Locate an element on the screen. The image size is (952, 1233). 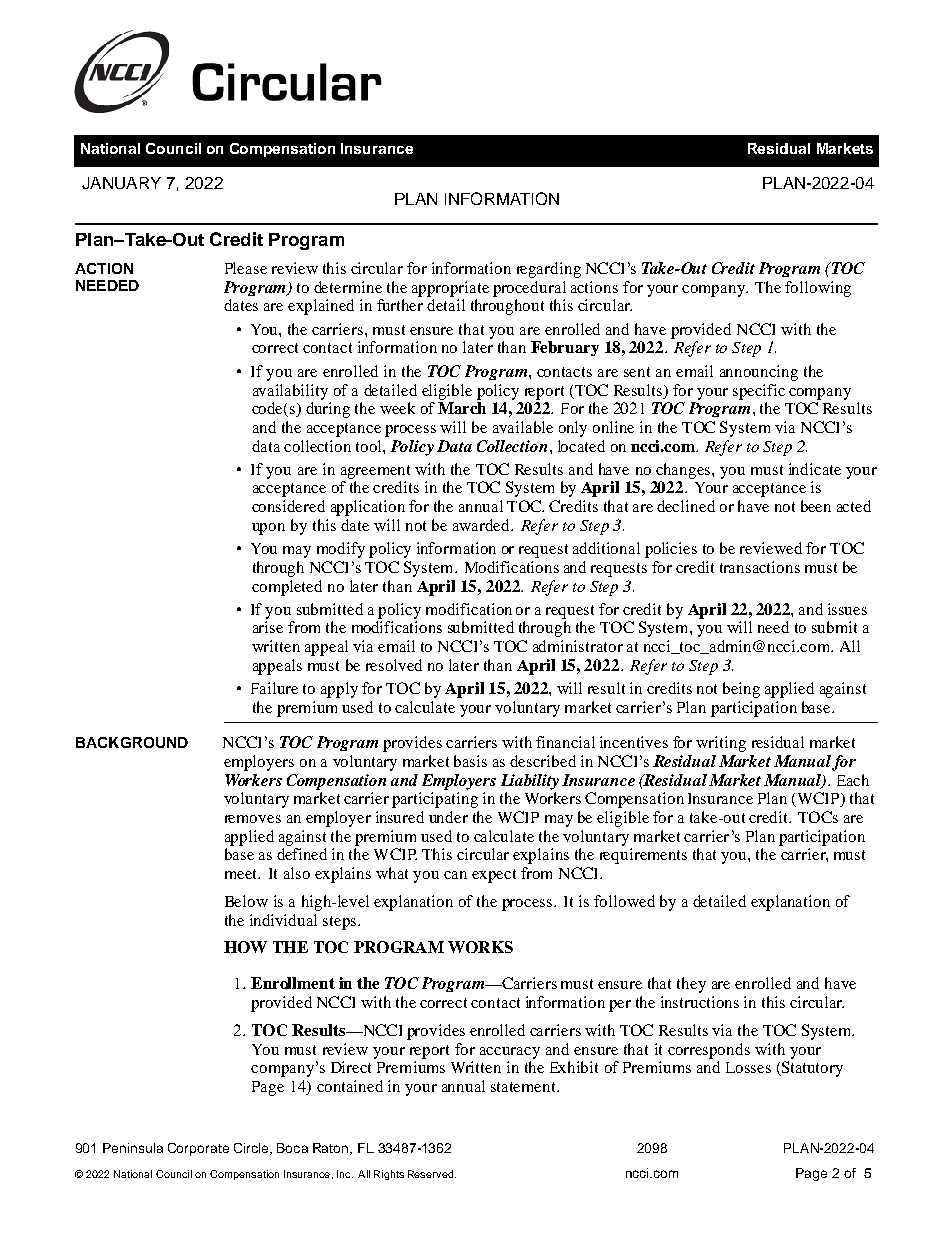
basis is located at coordinates (470, 761).
